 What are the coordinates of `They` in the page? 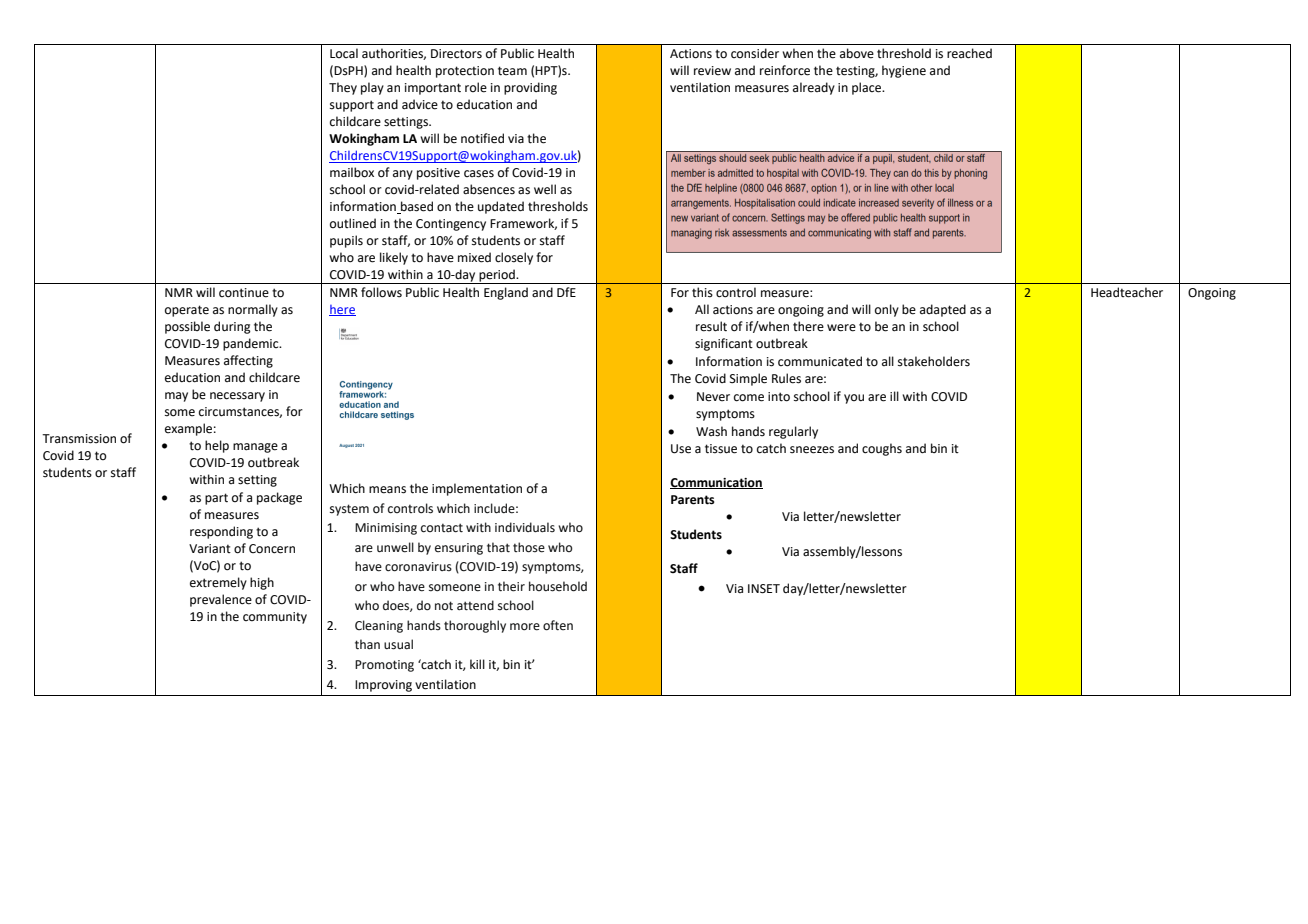 It's located at (343, 88).
